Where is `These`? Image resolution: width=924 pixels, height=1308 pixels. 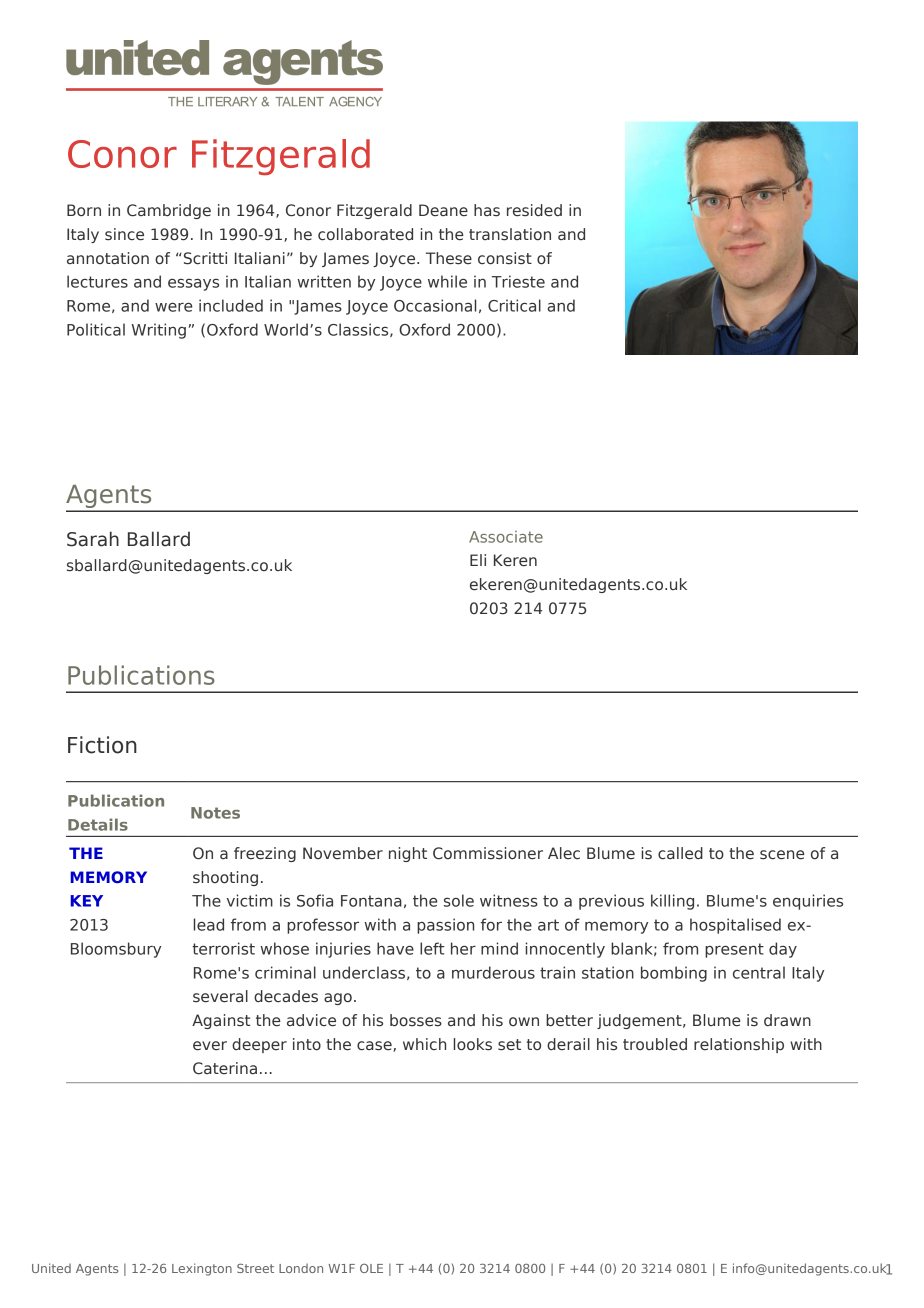 These is located at coordinates (449, 258).
